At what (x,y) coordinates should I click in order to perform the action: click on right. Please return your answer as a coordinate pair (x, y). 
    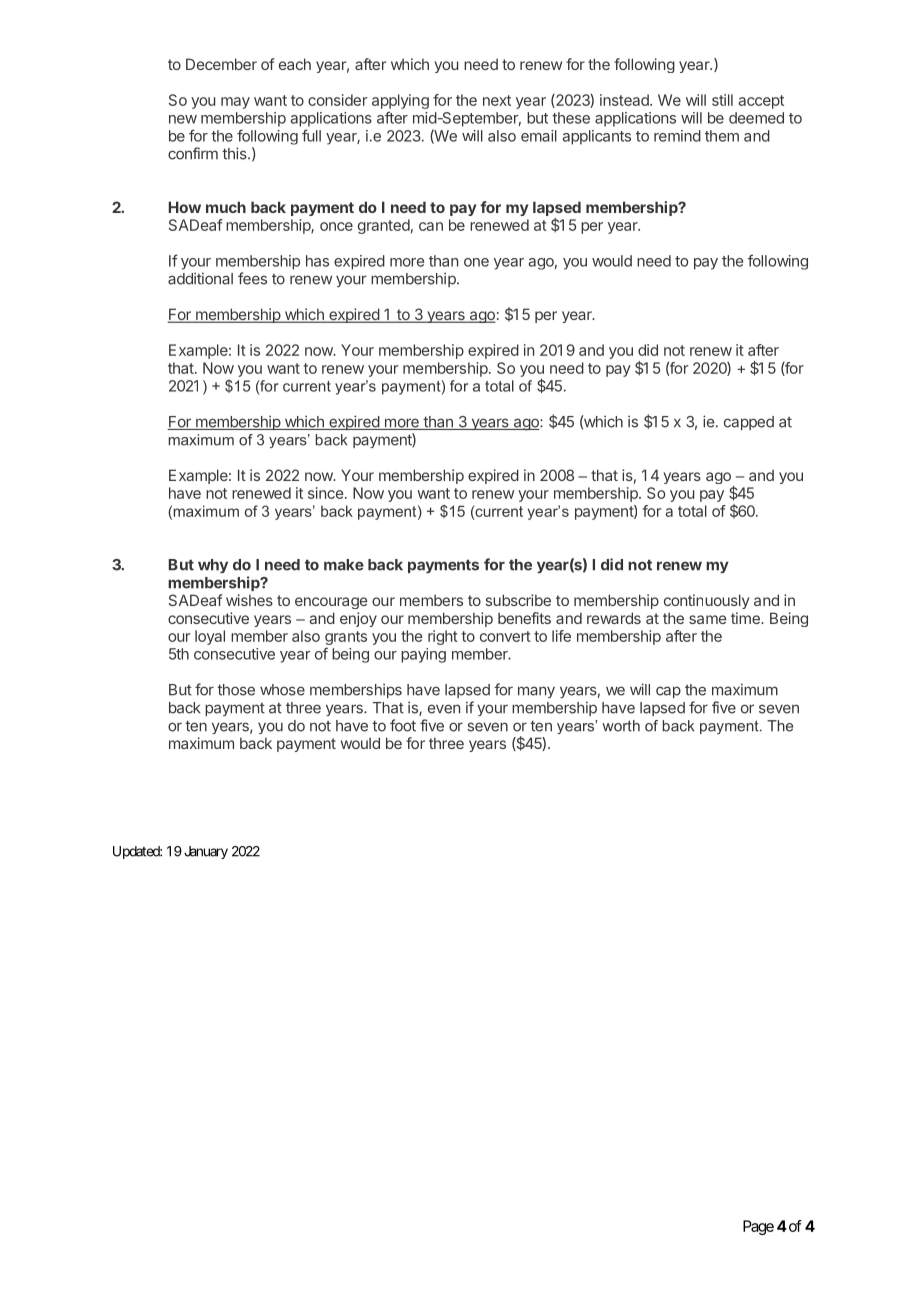
    Looking at the image, I should click on (443, 637).
